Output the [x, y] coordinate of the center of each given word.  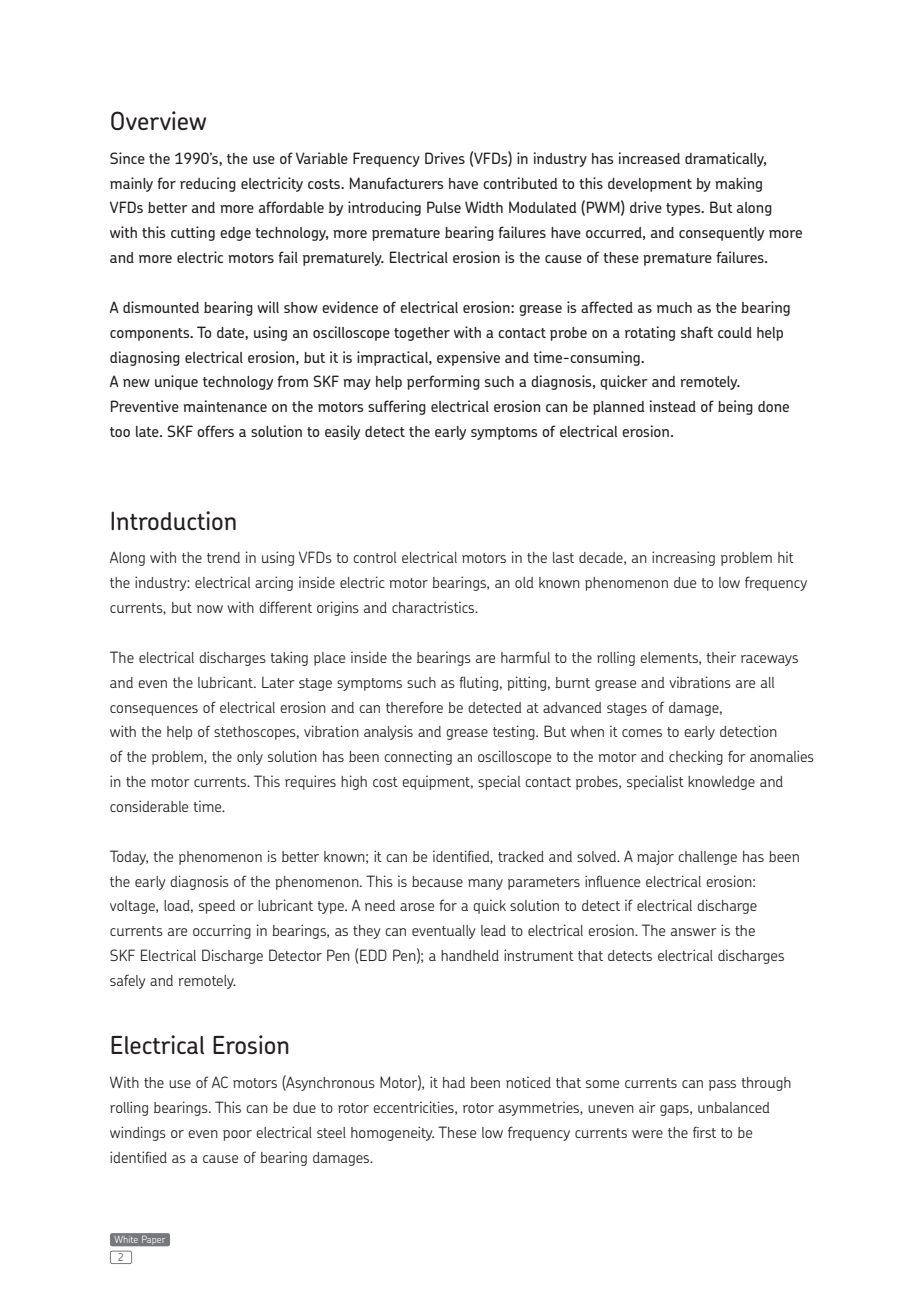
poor [237, 1135]
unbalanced [734, 1107]
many [485, 884]
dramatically [725, 159]
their [721, 657]
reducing [208, 184]
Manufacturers [396, 183]
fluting [478, 683]
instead [673, 406]
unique [176, 382]
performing [443, 382]
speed [217, 907]
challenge [707, 858]
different [285, 607]
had [454, 1082]
